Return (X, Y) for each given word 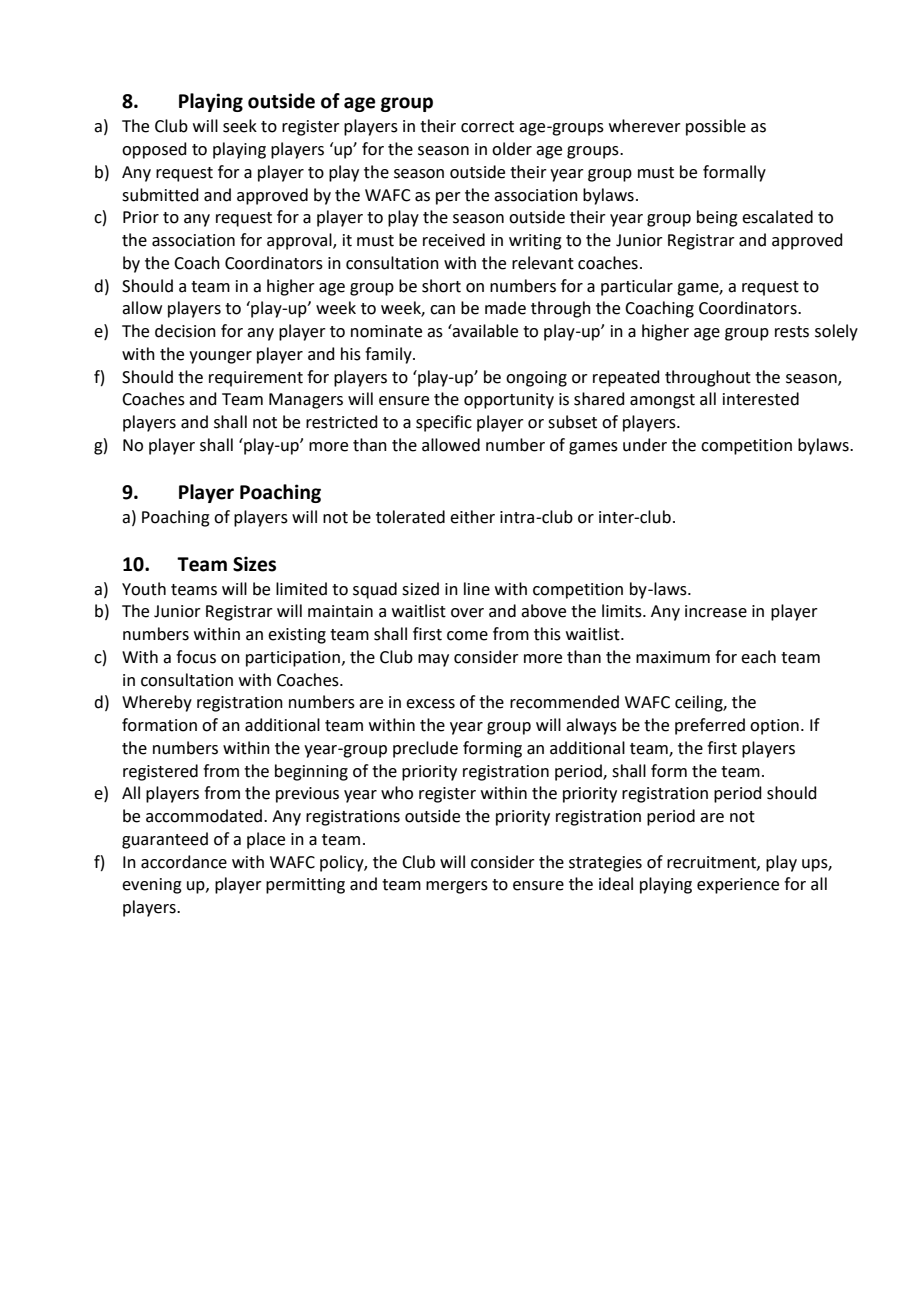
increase (716, 611)
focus (196, 657)
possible (716, 127)
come (467, 636)
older (512, 149)
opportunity (509, 401)
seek (240, 126)
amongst (662, 401)
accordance (184, 862)
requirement (256, 379)
